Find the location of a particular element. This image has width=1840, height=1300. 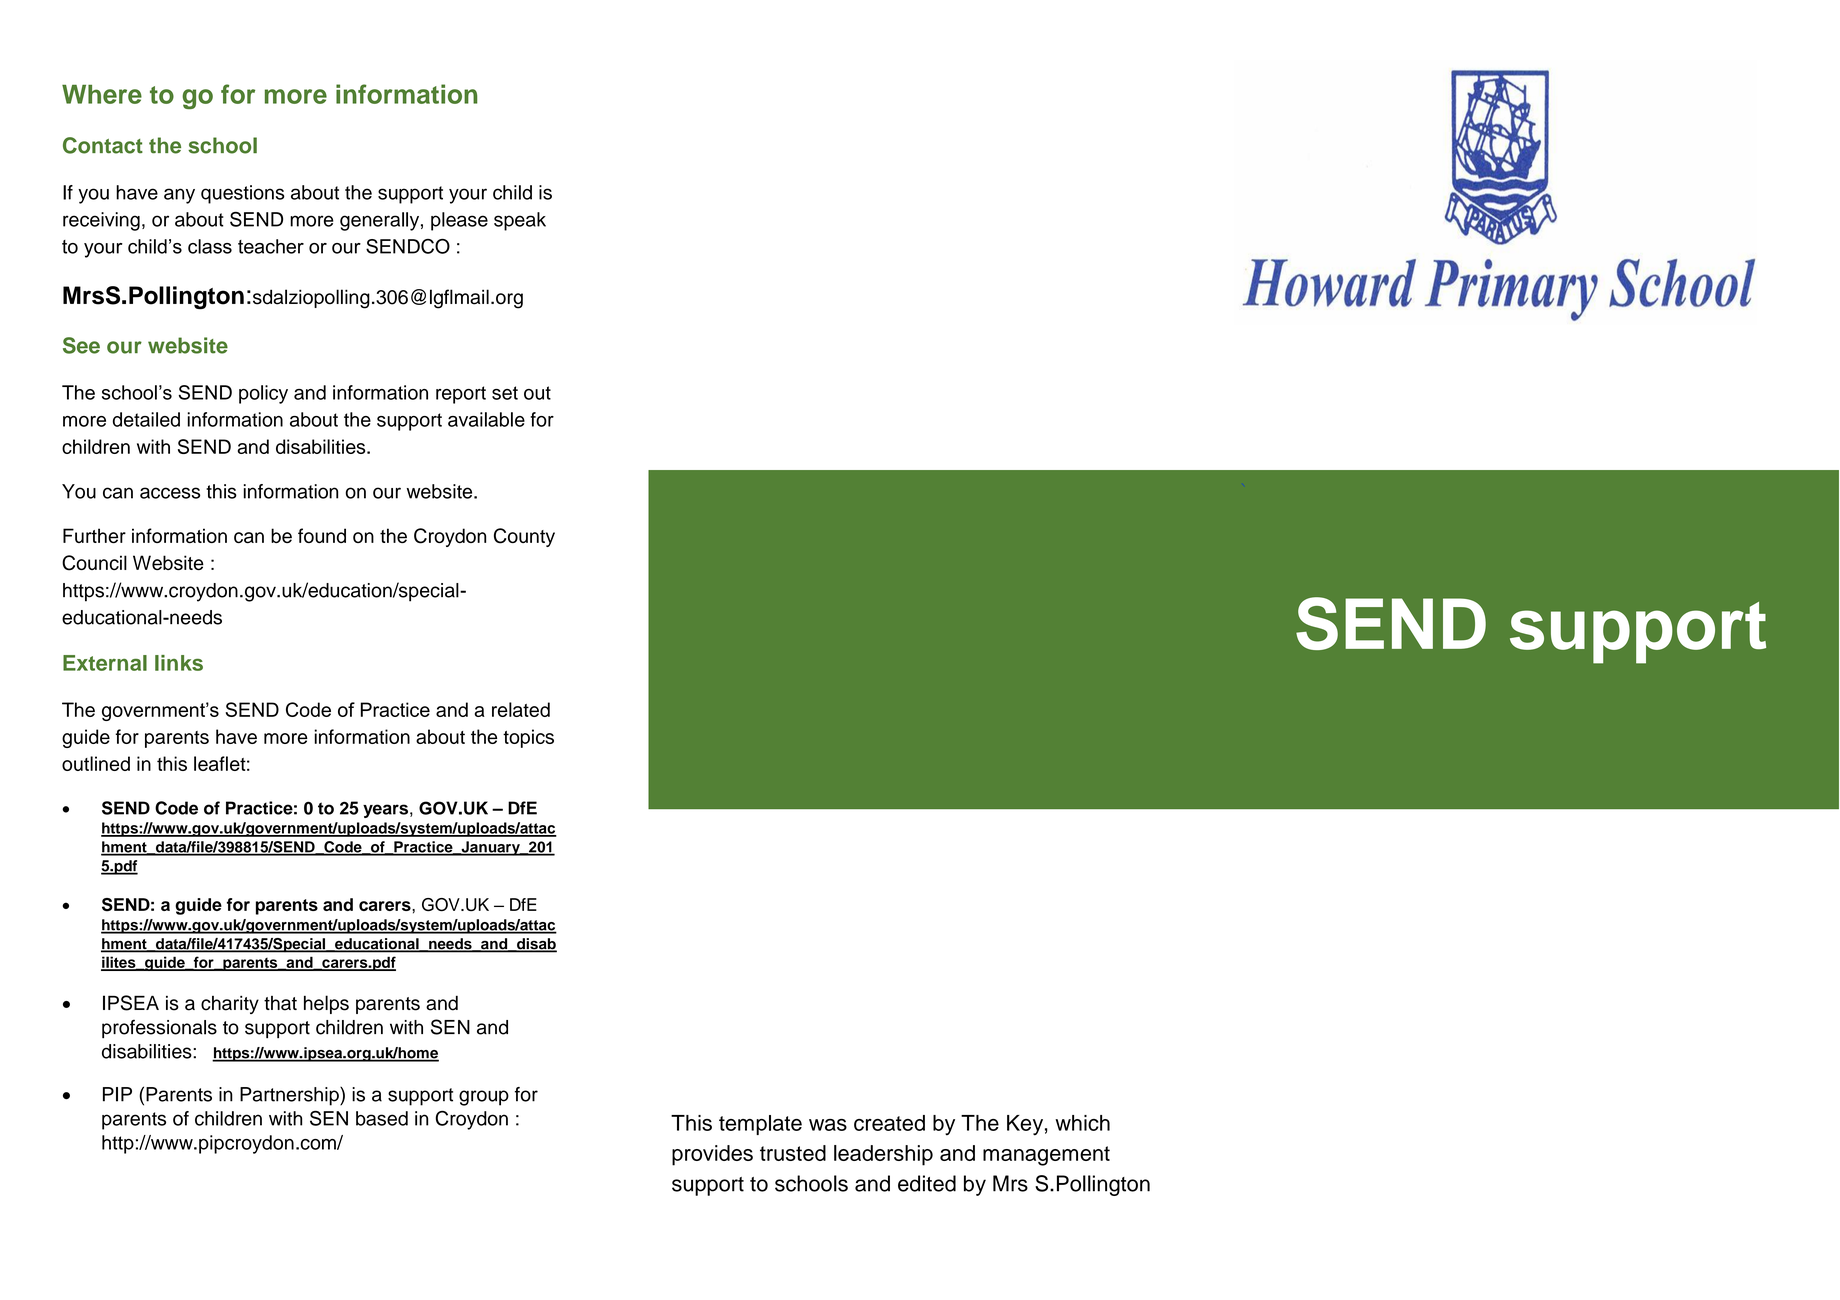

related is located at coordinates (521, 709).
